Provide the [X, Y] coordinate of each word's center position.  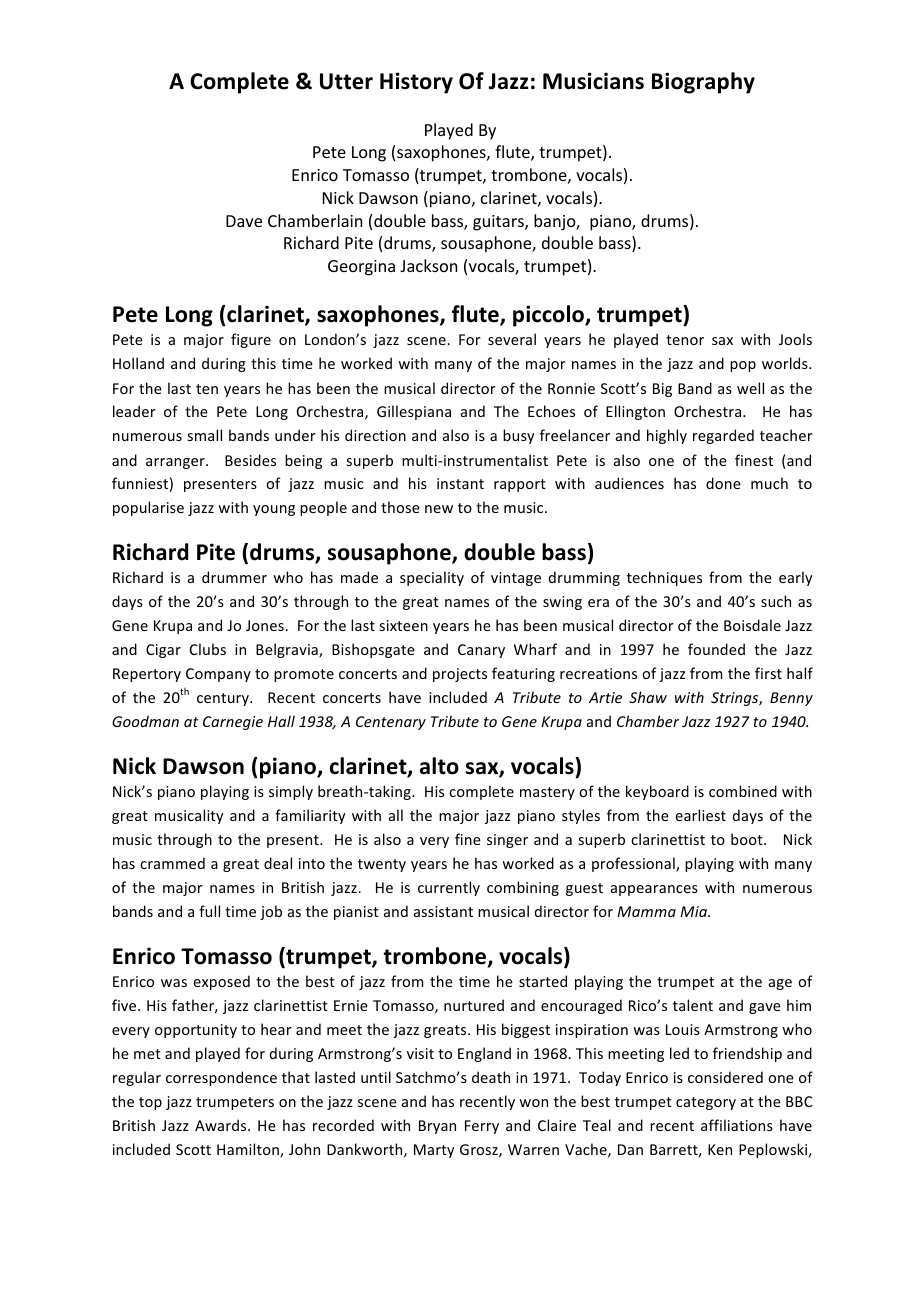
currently [449, 888]
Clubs [208, 649]
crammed [172, 863]
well [750, 388]
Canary [481, 651]
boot [748, 839]
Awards [222, 1125]
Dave [244, 221]
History [416, 83]
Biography [703, 83]
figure [251, 340]
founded [716, 649]
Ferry [482, 1127]
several [512, 339]
